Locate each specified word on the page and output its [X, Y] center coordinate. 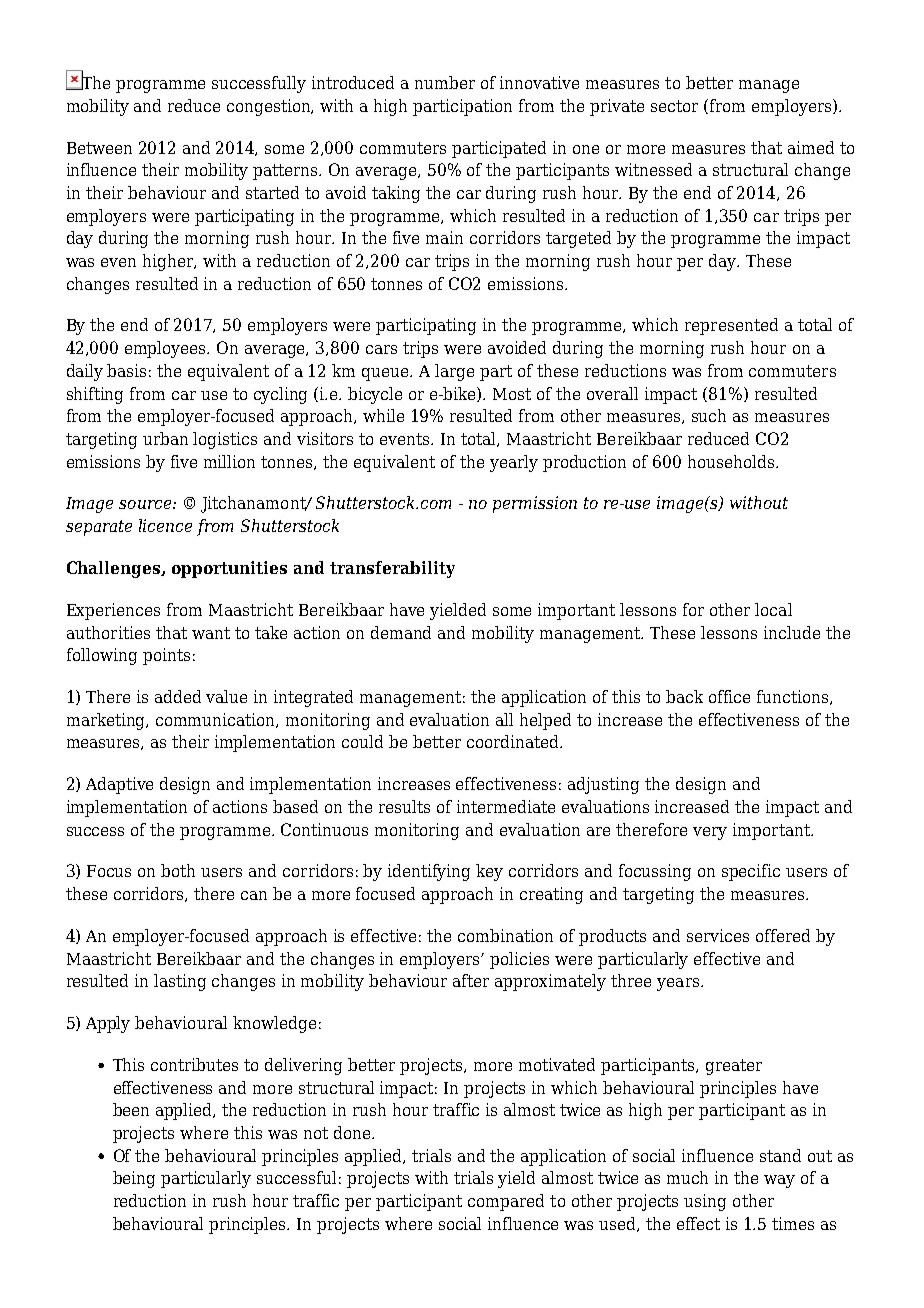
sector [674, 106]
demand [401, 632]
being [134, 1179]
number [445, 82]
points [166, 656]
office [729, 696]
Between [99, 148]
